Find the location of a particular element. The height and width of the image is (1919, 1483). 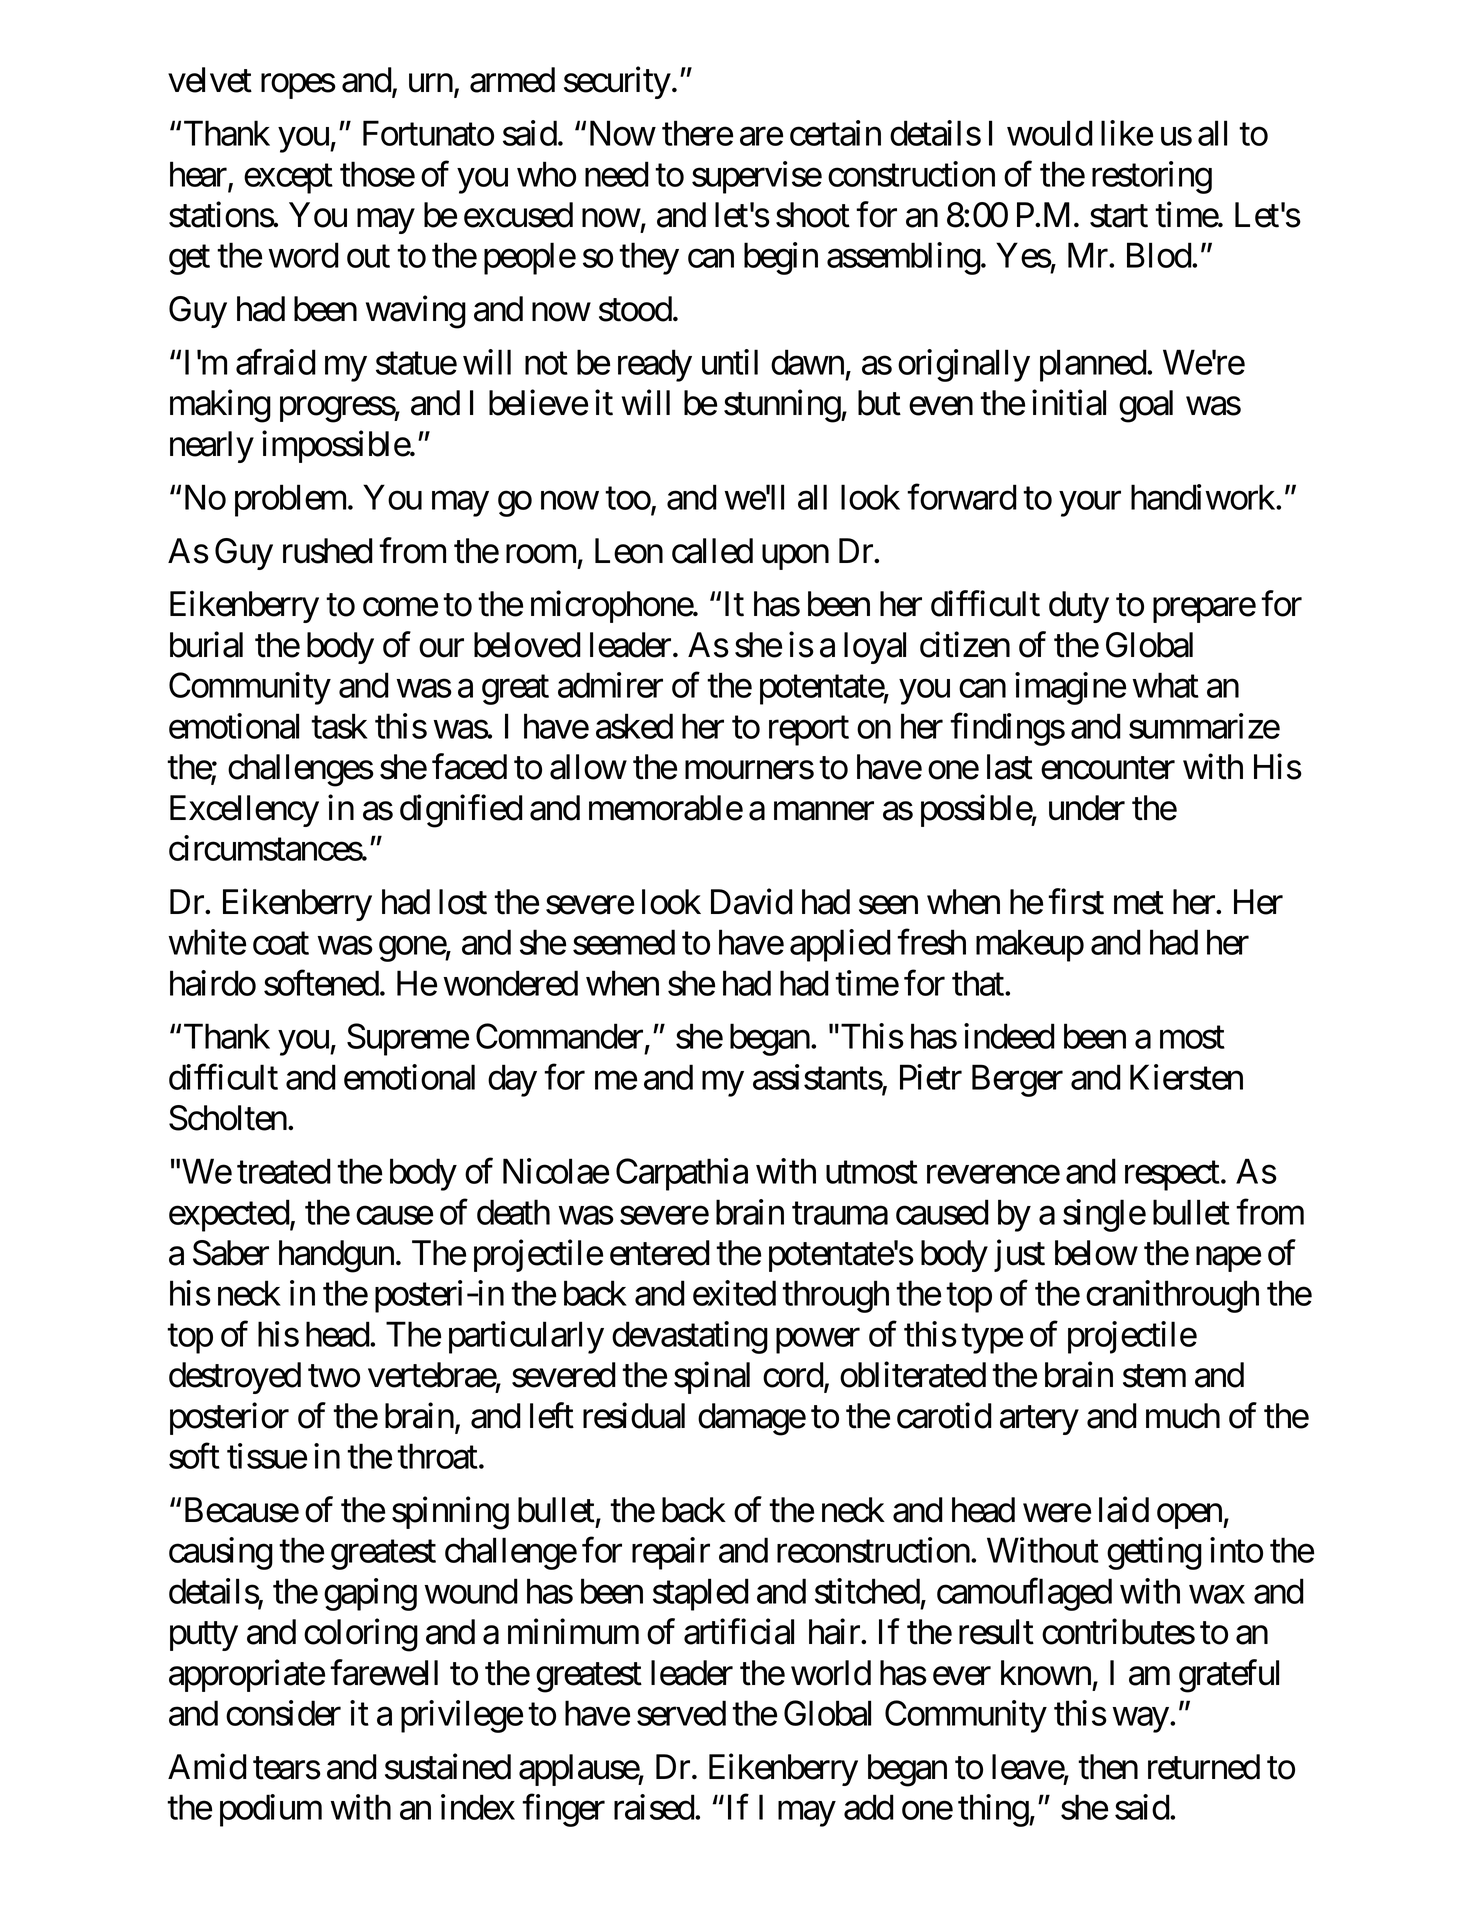

start is located at coordinates (1119, 216).
